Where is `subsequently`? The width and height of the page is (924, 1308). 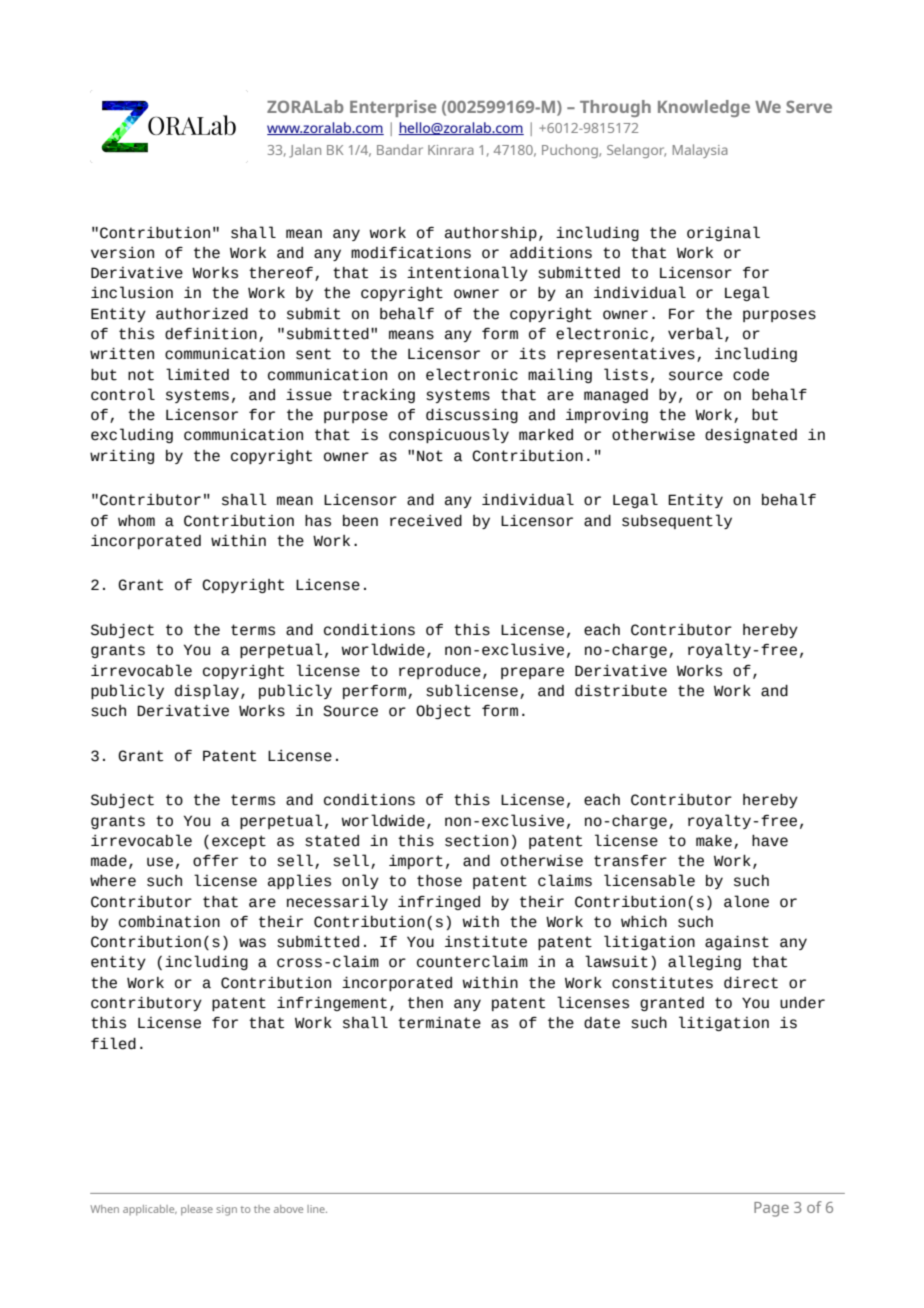 subsequently is located at coordinates (677, 521).
